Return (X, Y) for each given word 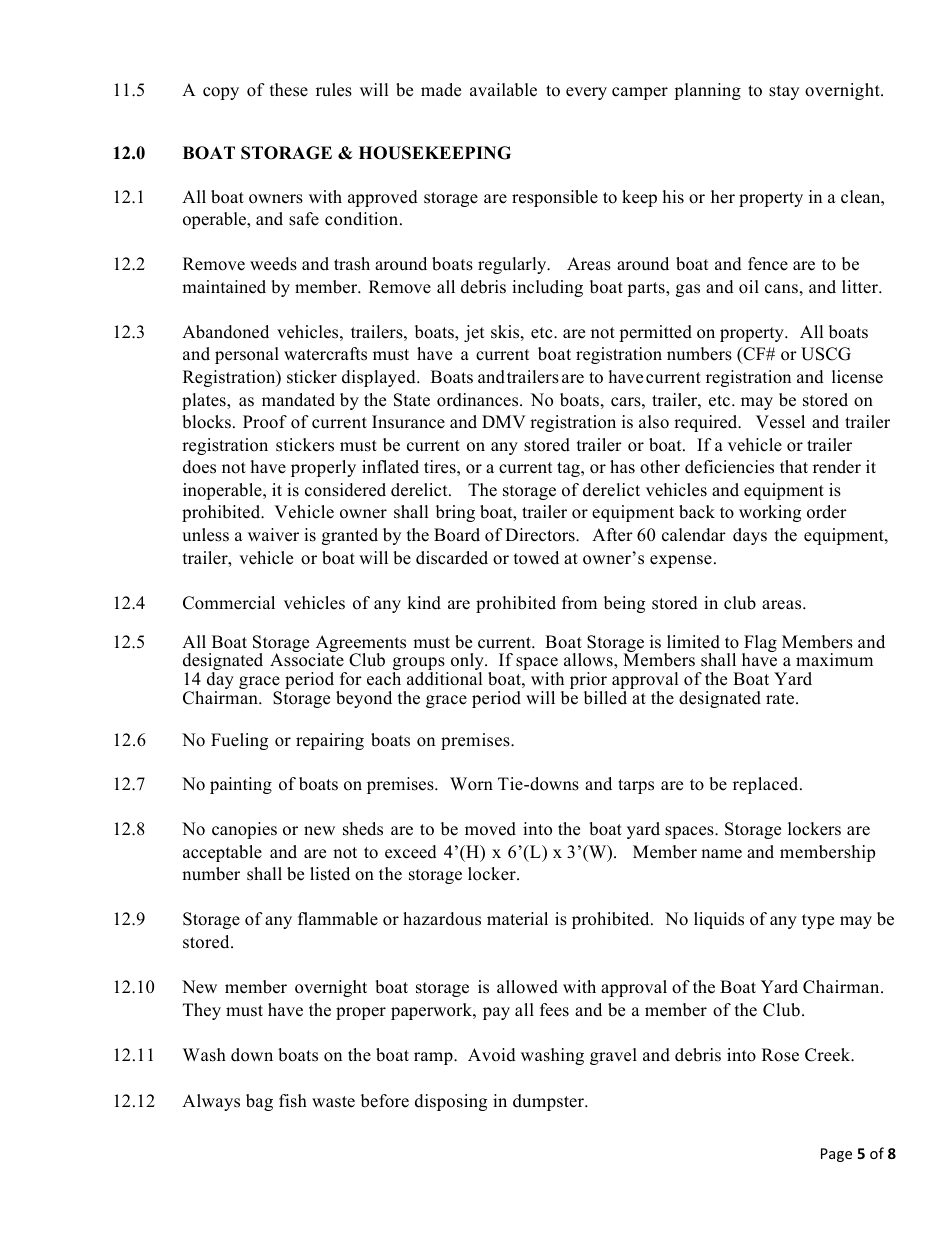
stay (784, 92)
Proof (265, 422)
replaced (767, 785)
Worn (471, 784)
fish (293, 1101)
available (503, 90)
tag (569, 469)
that (794, 466)
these (289, 90)
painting (241, 785)
